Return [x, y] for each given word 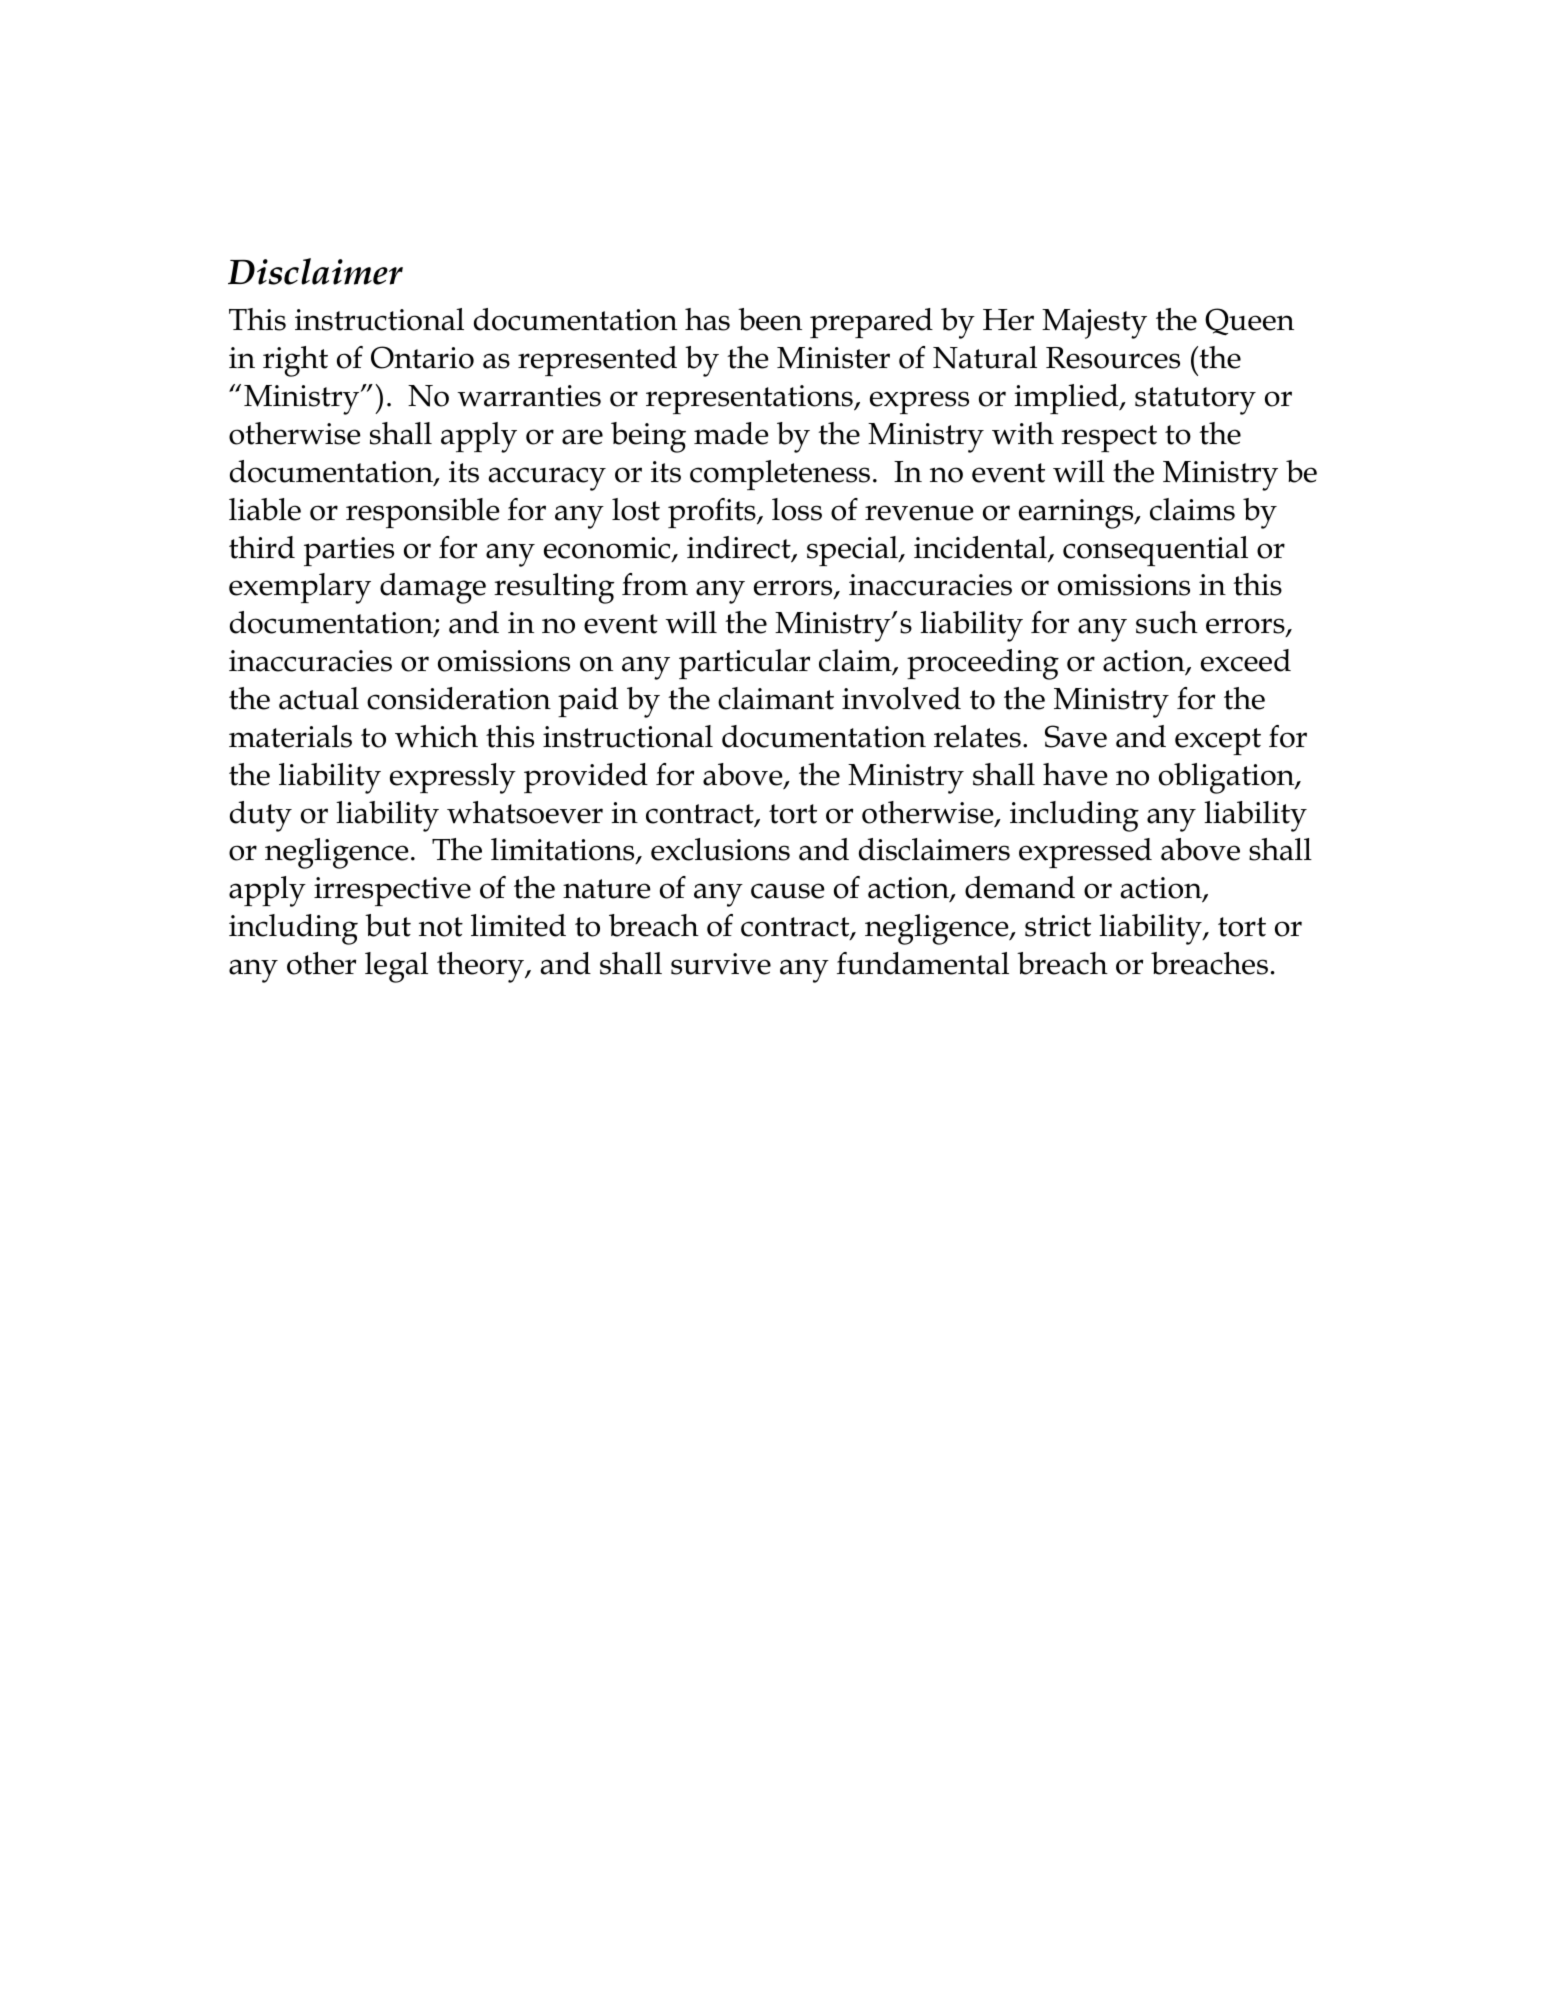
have [1075, 774]
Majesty [1094, 324]
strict [1058, 926]
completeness [780, 475]
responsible [423, 513]
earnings [1077, 514]
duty [261, 816]
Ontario [422, 357]
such [1167, 622]
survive [721, 964]
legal [396, 967]
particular [744, 664]
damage [433, 588]
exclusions [720, 849]
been [770, 319]
